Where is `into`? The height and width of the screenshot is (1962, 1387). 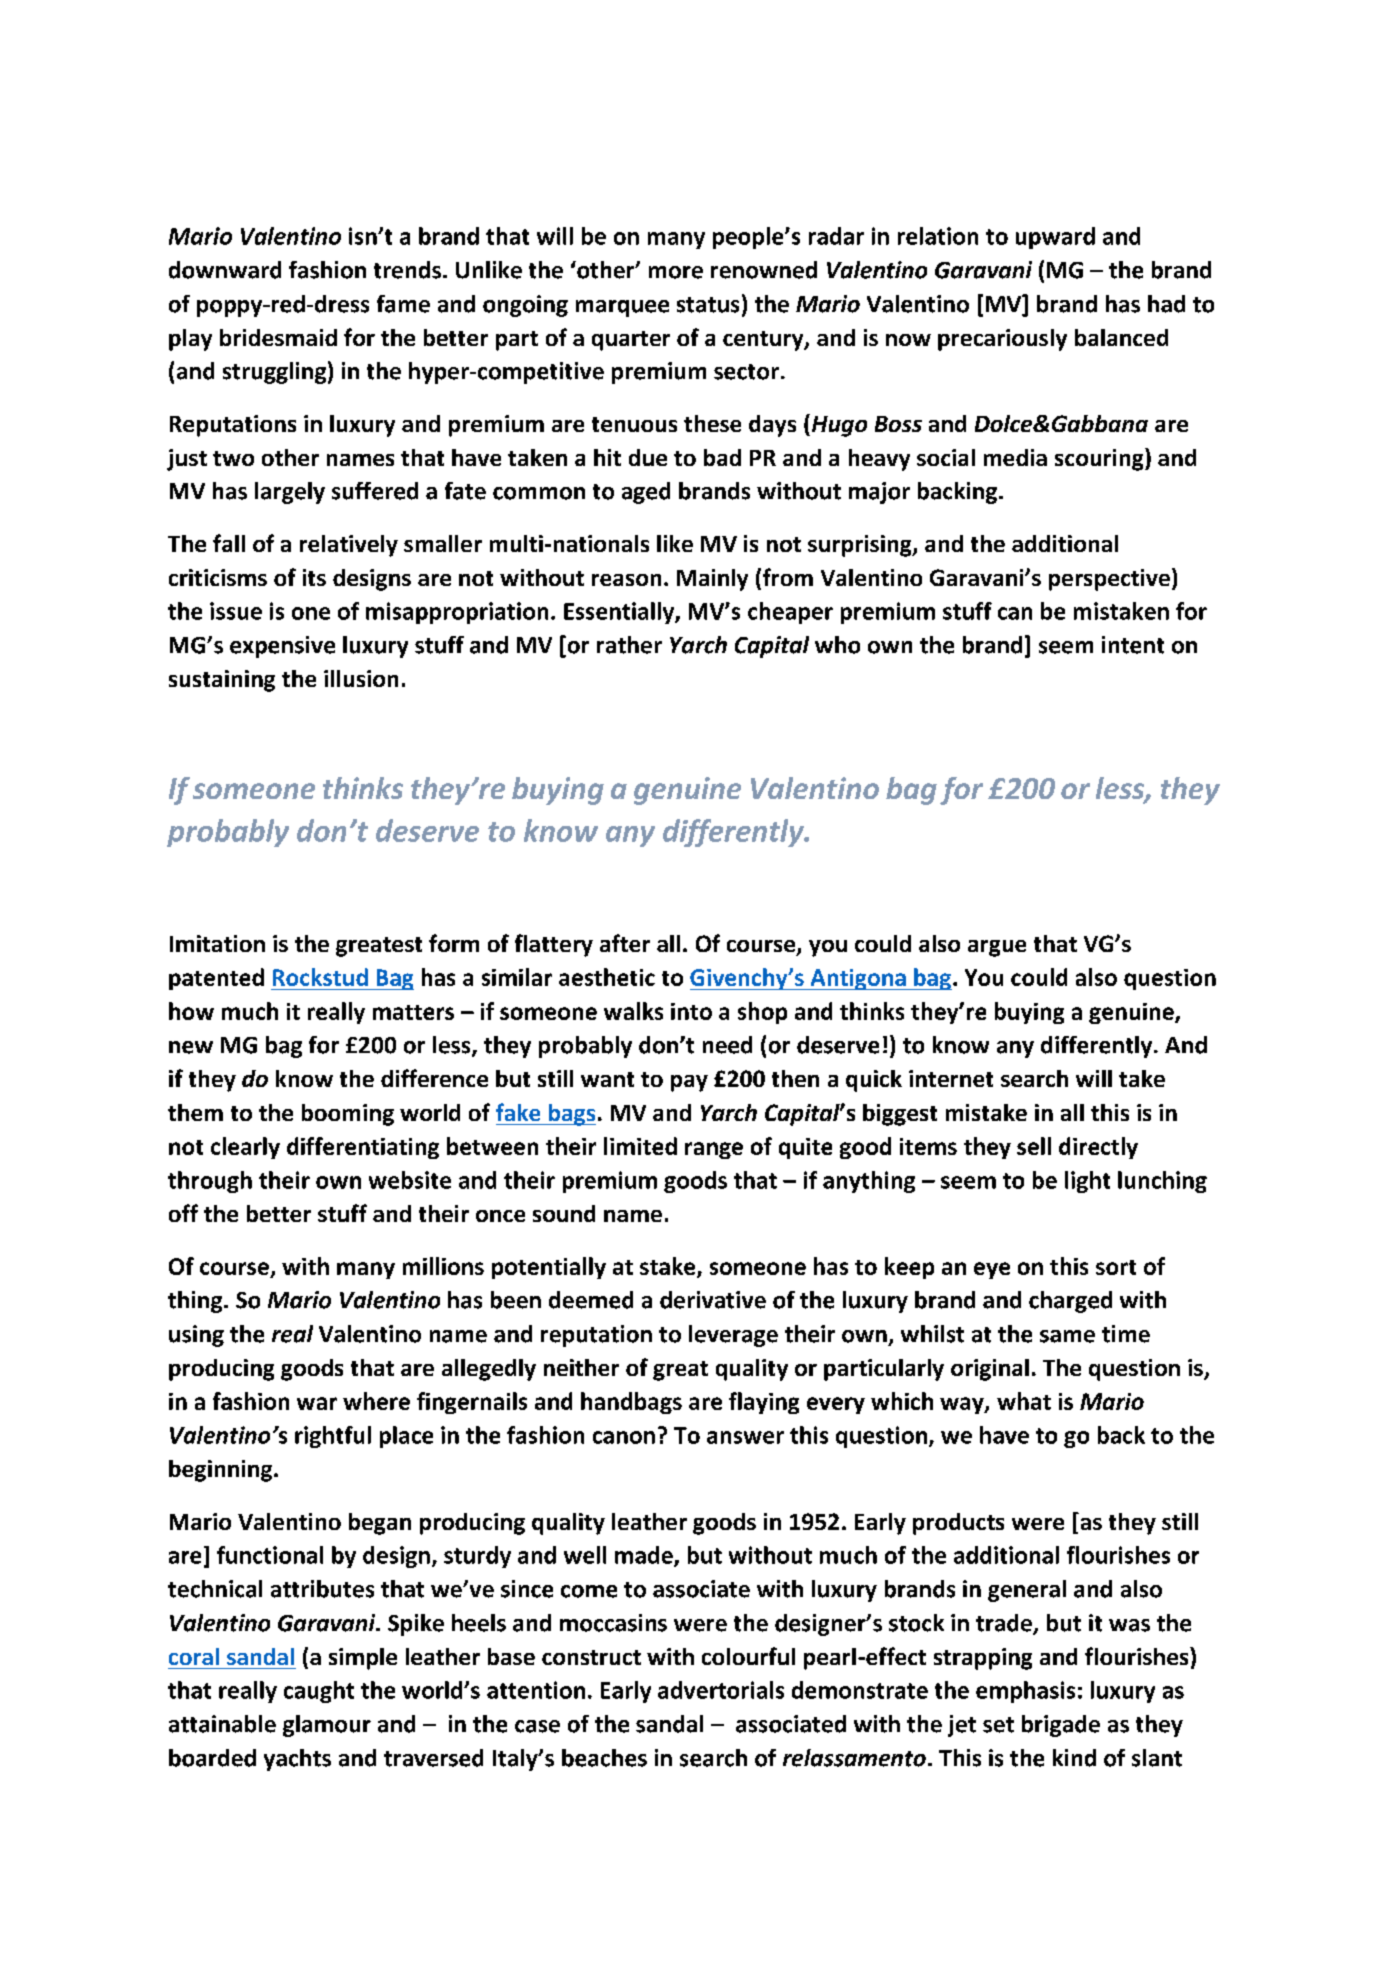
into is located at coordinates (691, 1011).
